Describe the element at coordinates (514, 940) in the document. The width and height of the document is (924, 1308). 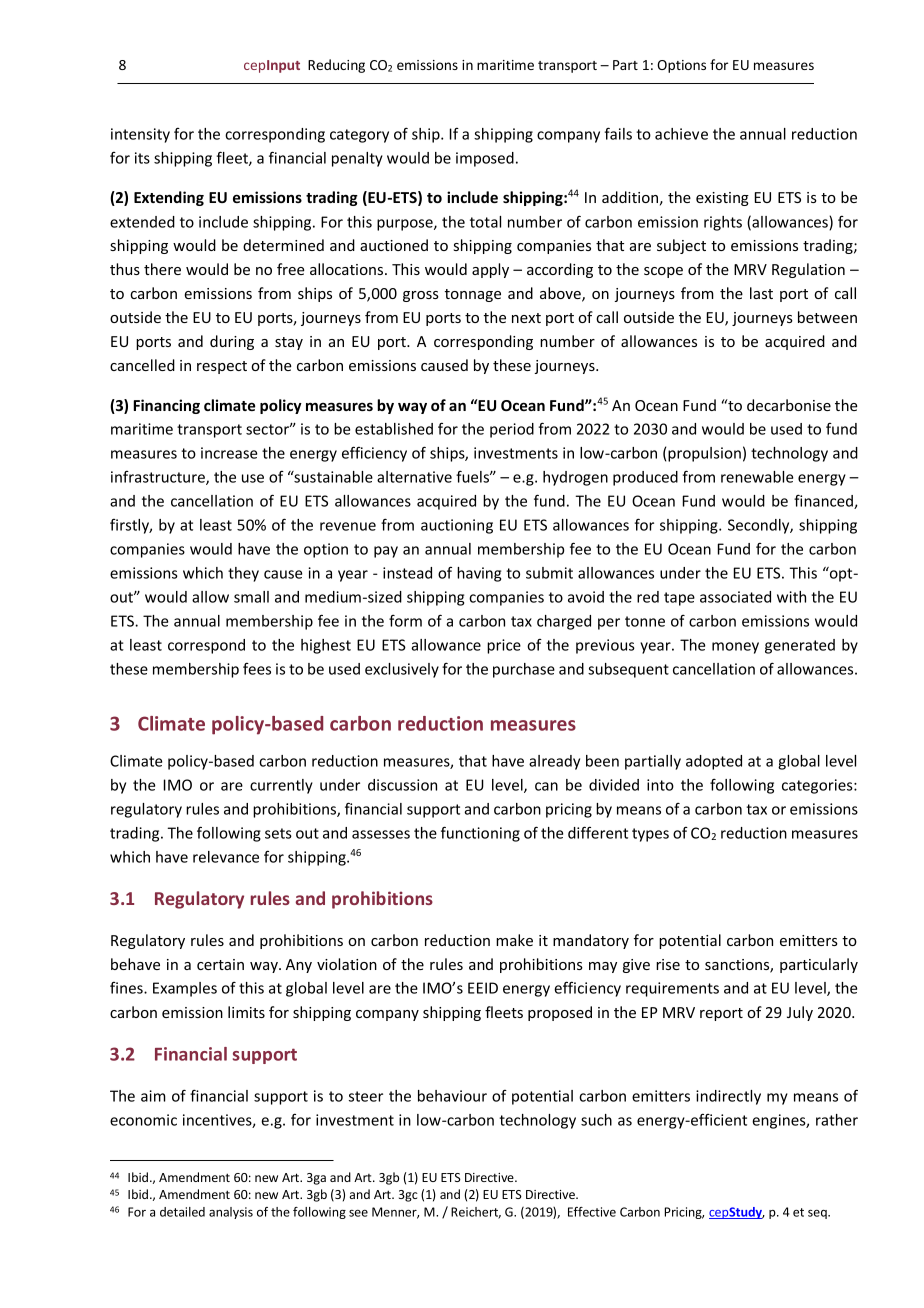
I see `make` at that location.
